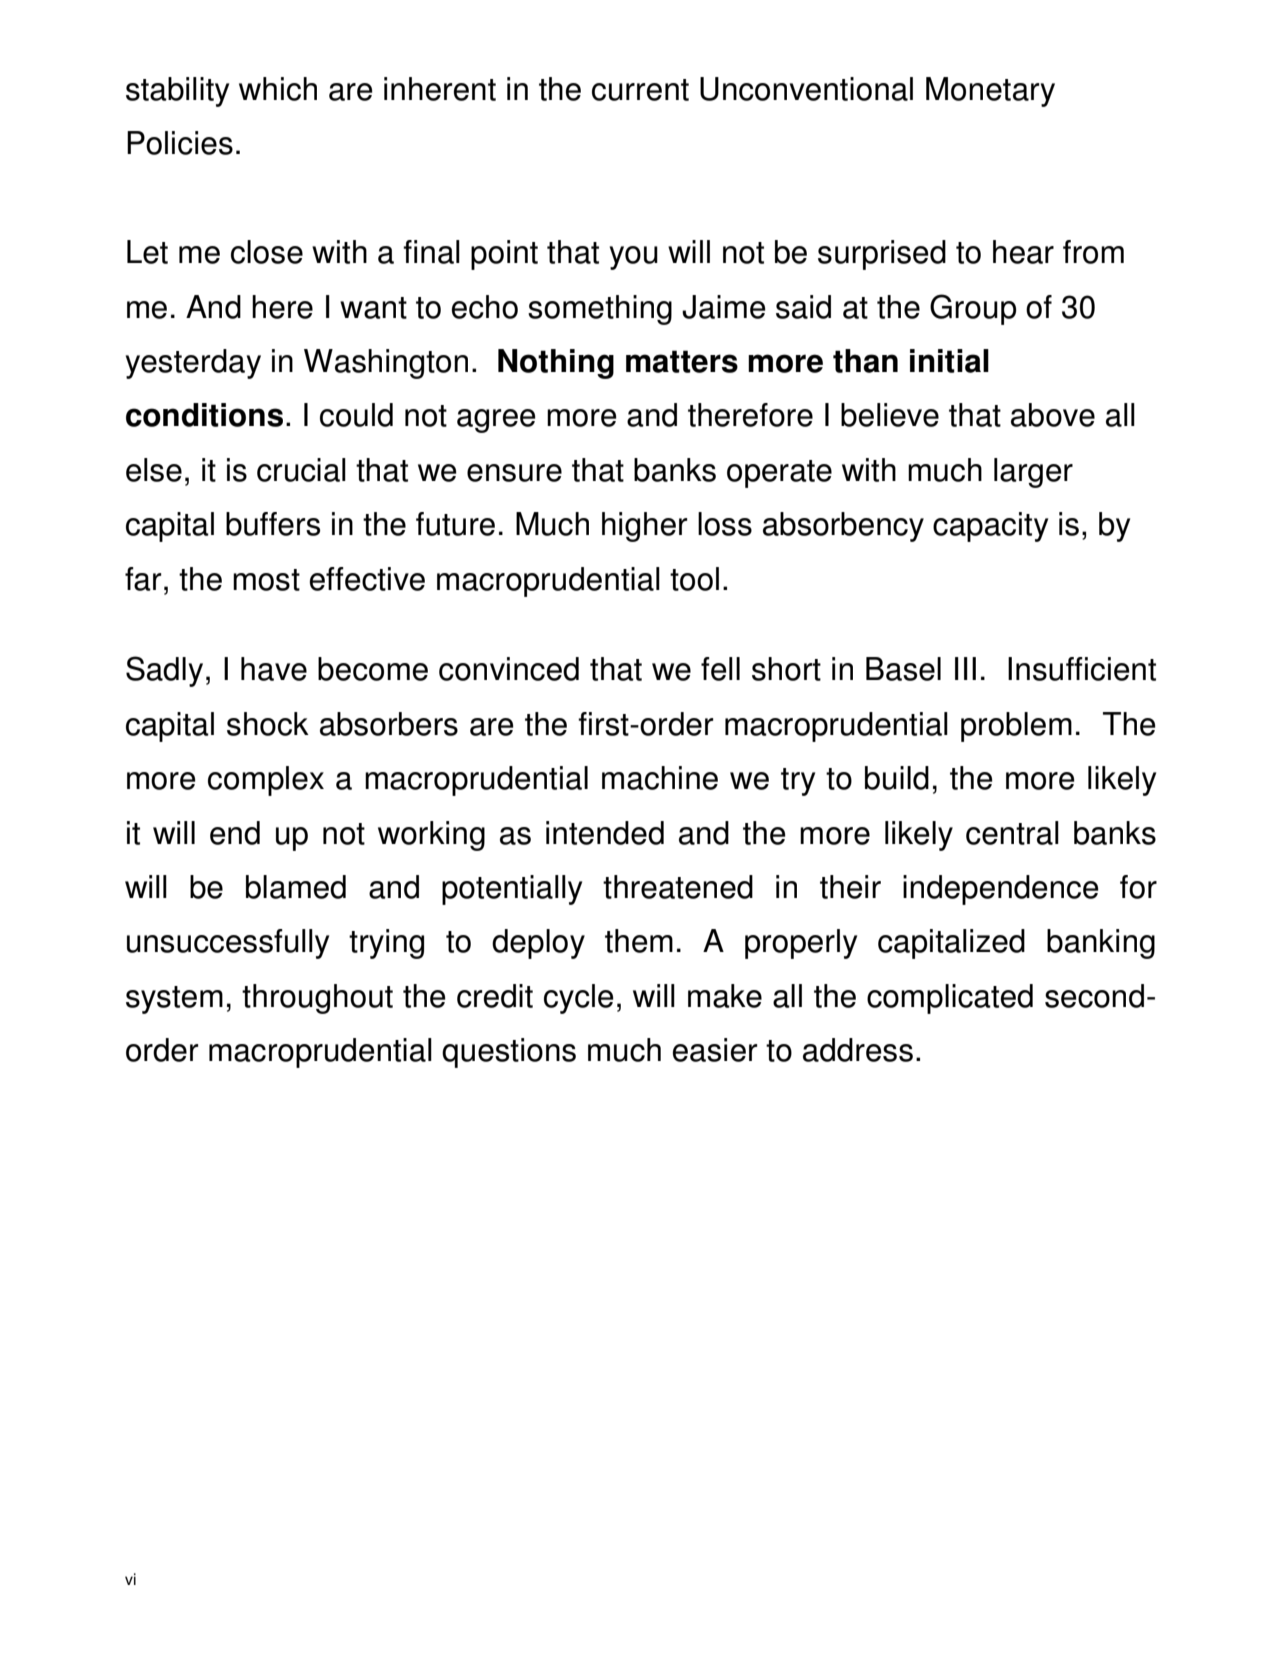 Image resolution: width=1281 pixels, height=1658 pixels. Describe the element at coordinates (990, 92) in the image. I see `Monetary` at that location.
